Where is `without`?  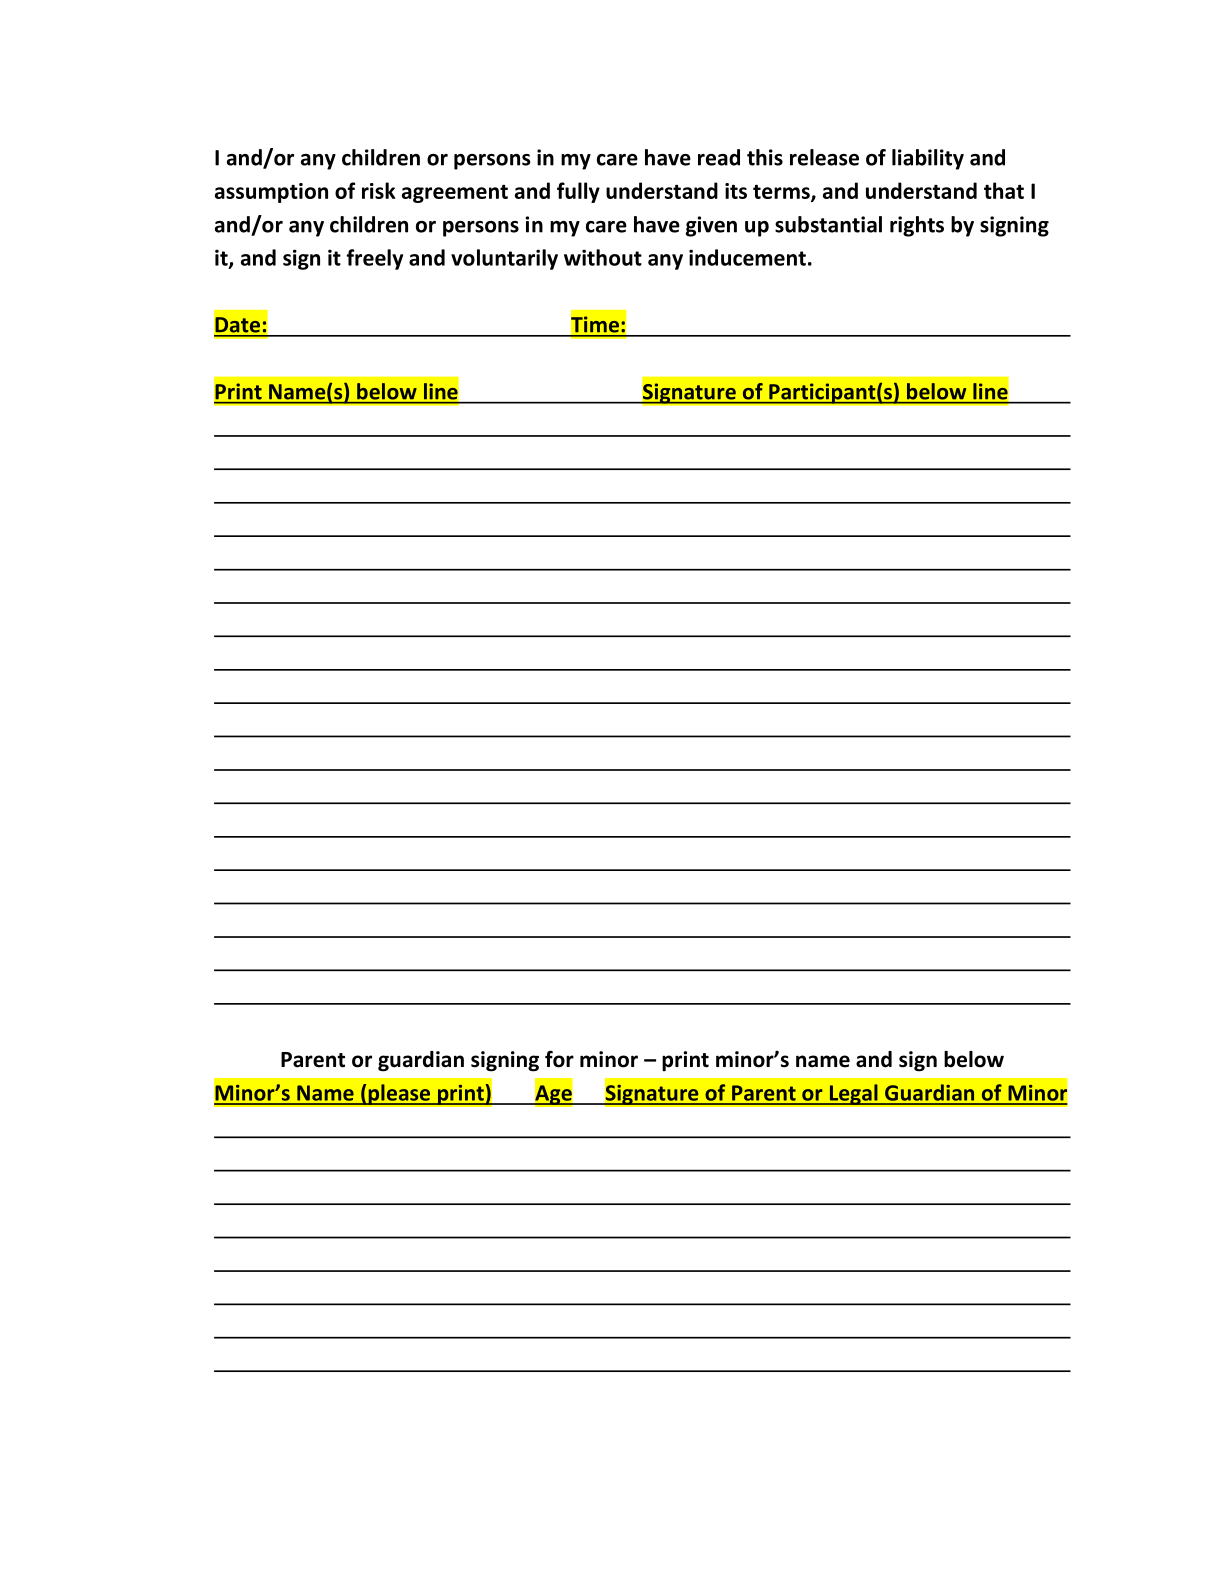
without is located at coordinates (603, 257).
